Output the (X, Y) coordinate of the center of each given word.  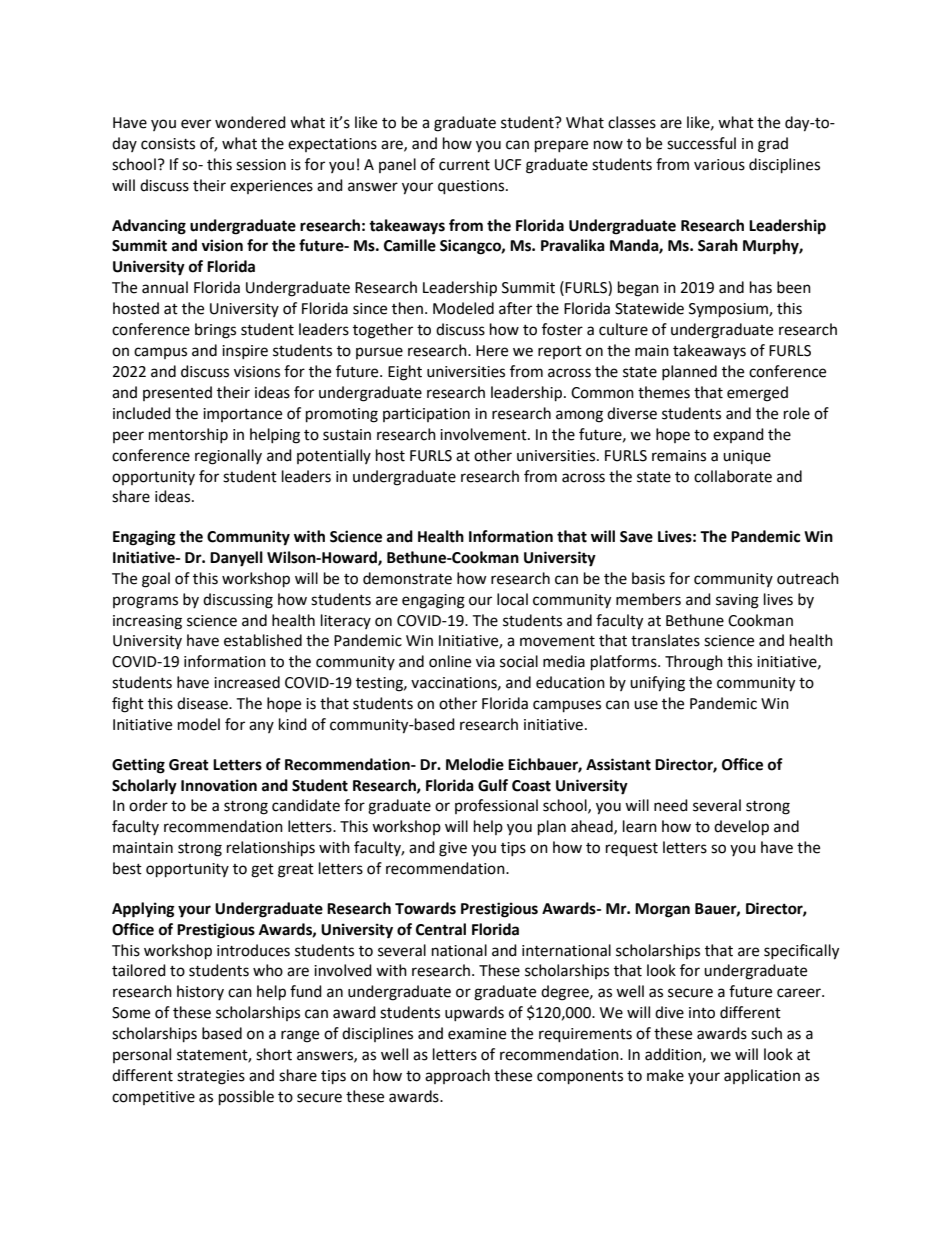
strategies (211, 1077)
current (464, 165)
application (762, 1076)
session (261, 165)
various (719, 165)
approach (457, 1076)
